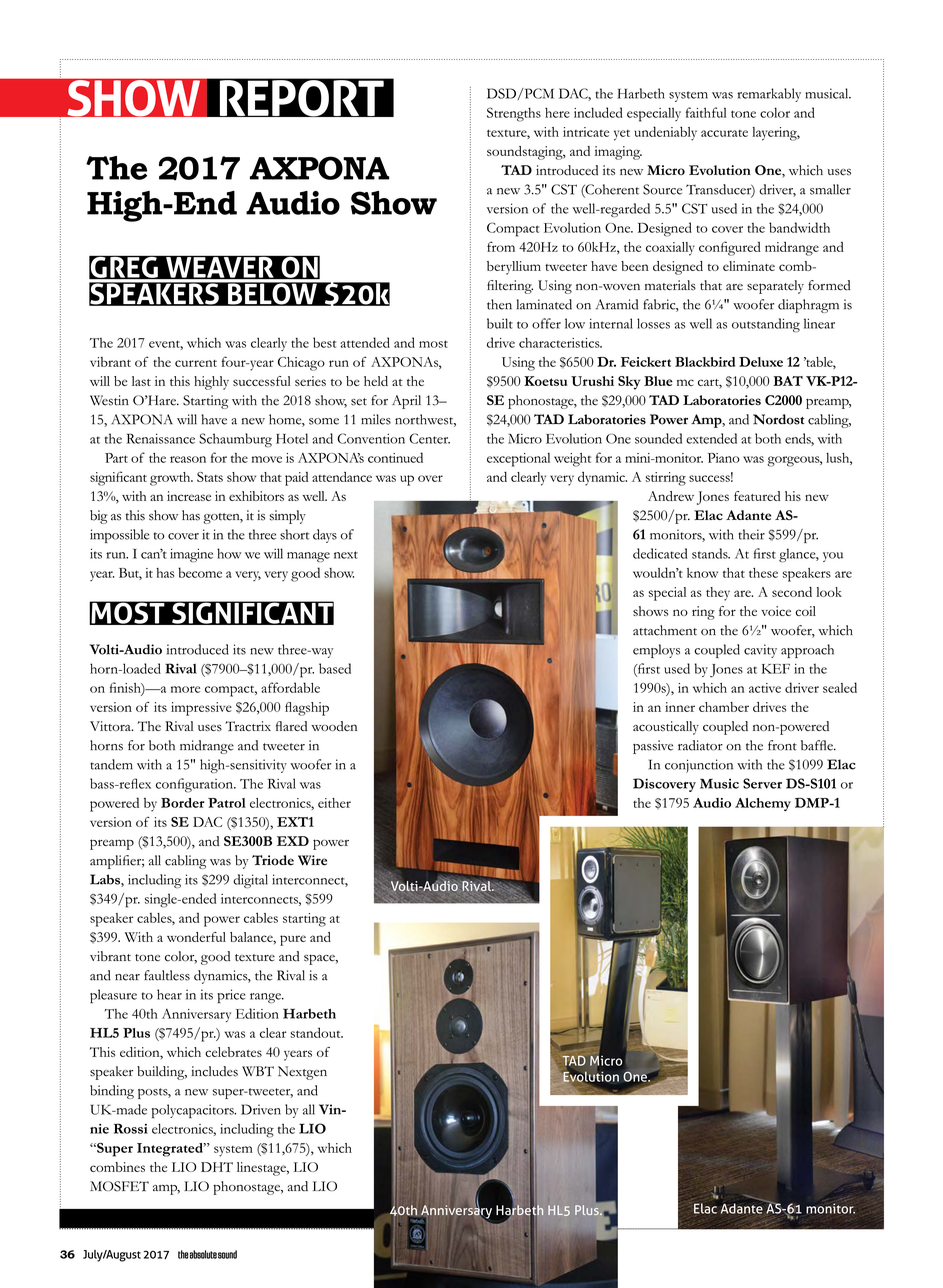 Image resolution: width=943 pixels, height=1288 pixels. I want to click on exceptional, so click(518, 460).
